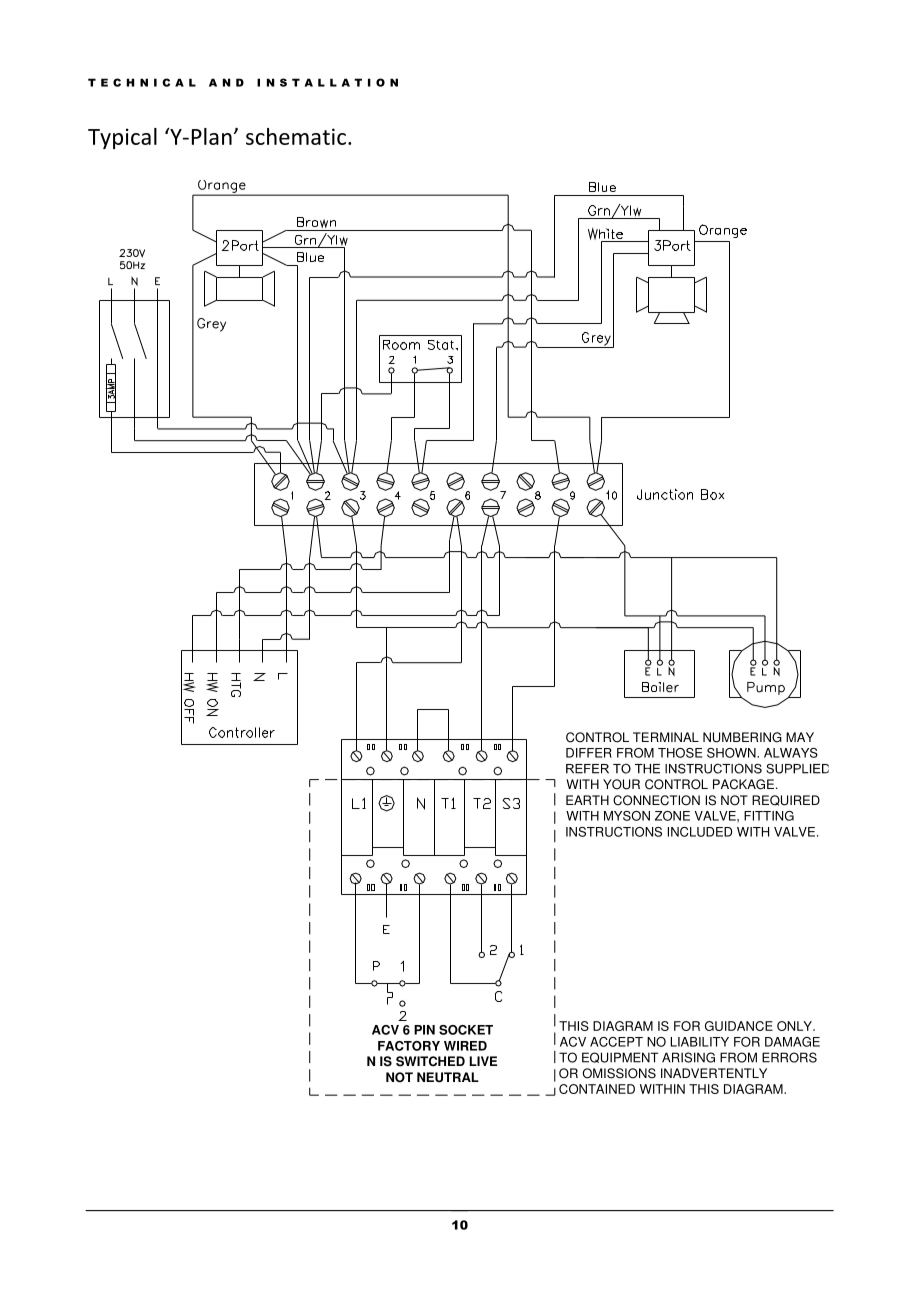 Image resolution: width=924 pixels, height=1308 pixels. I want to click on NUMBERING, so click(742, 737).
